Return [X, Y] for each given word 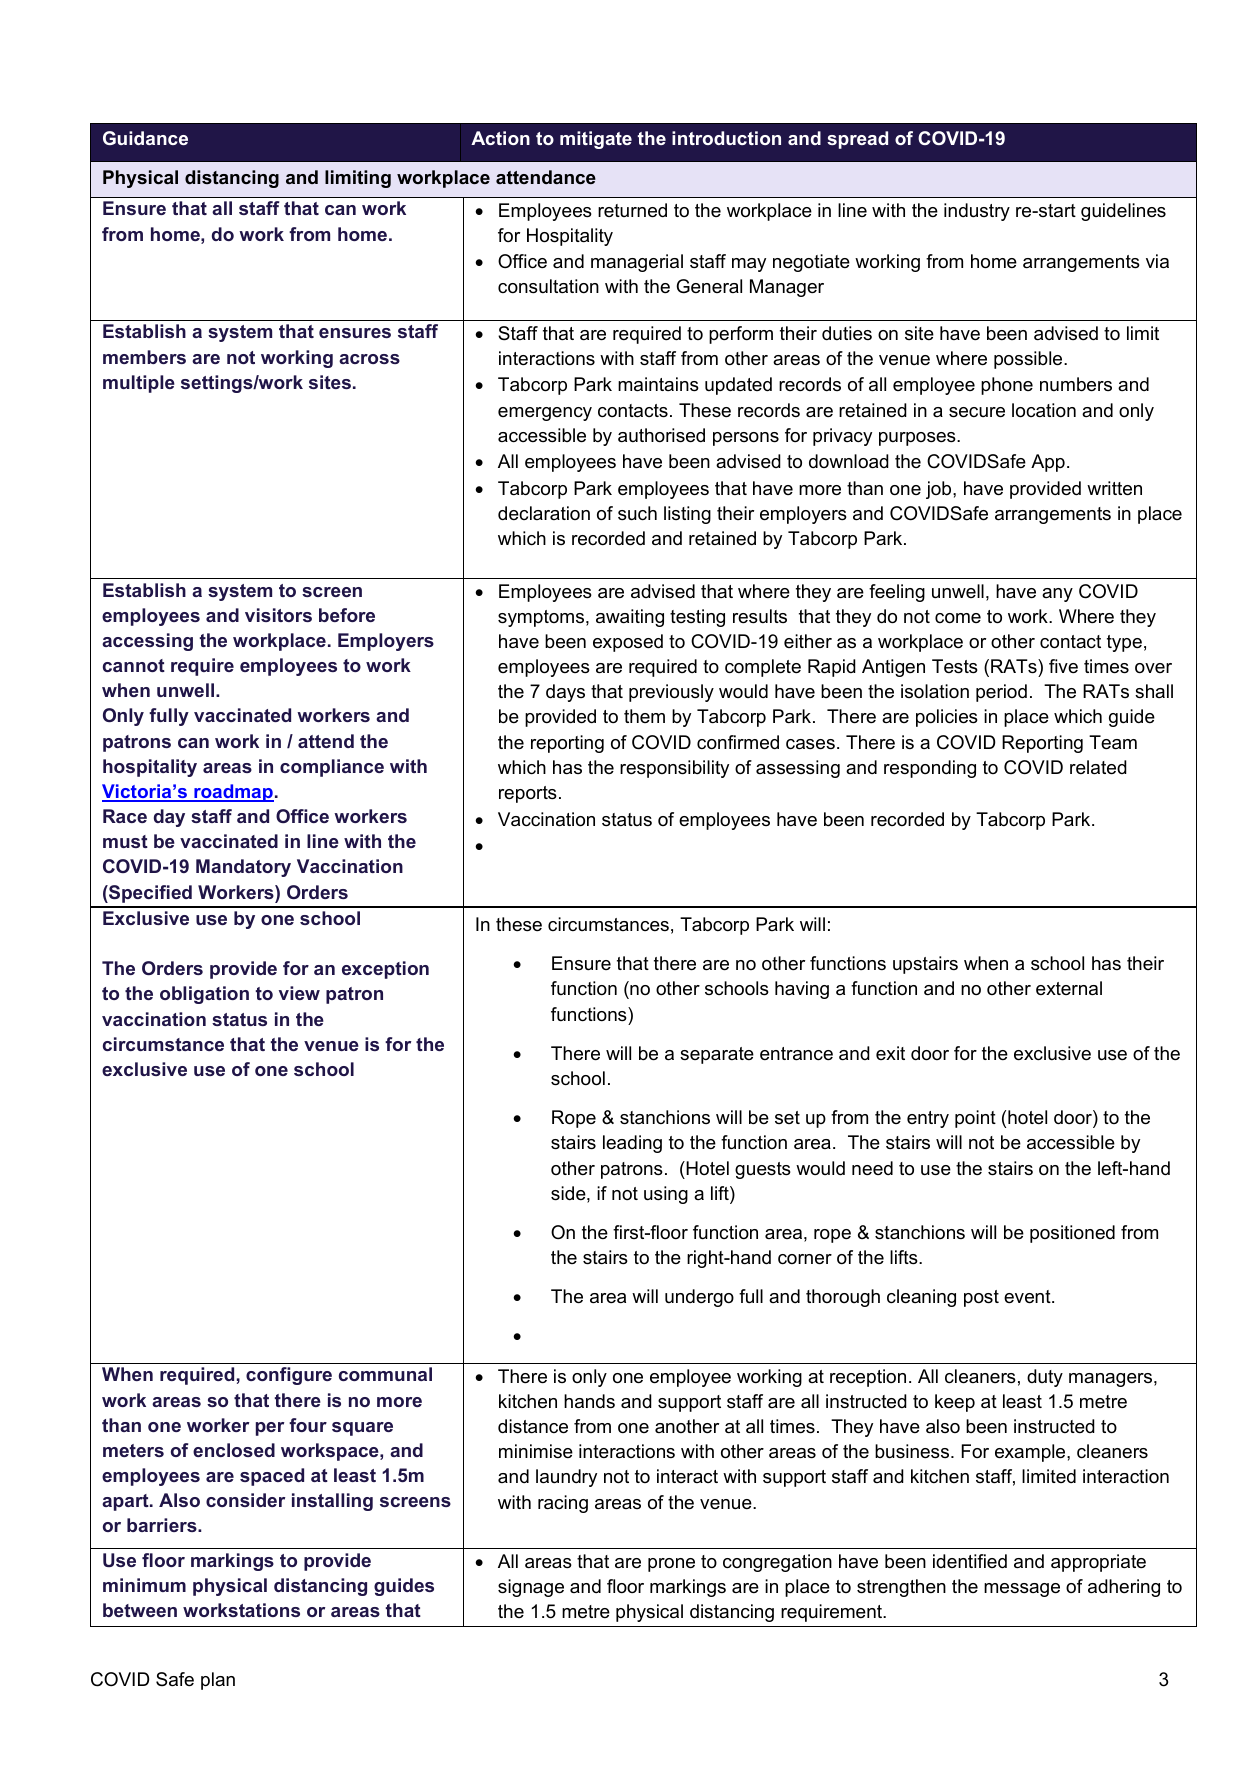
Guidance [145, 138]
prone [671, 1565]
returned [632, 210]
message [1022, 1590]
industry [977, 212]
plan [218, 1681]
